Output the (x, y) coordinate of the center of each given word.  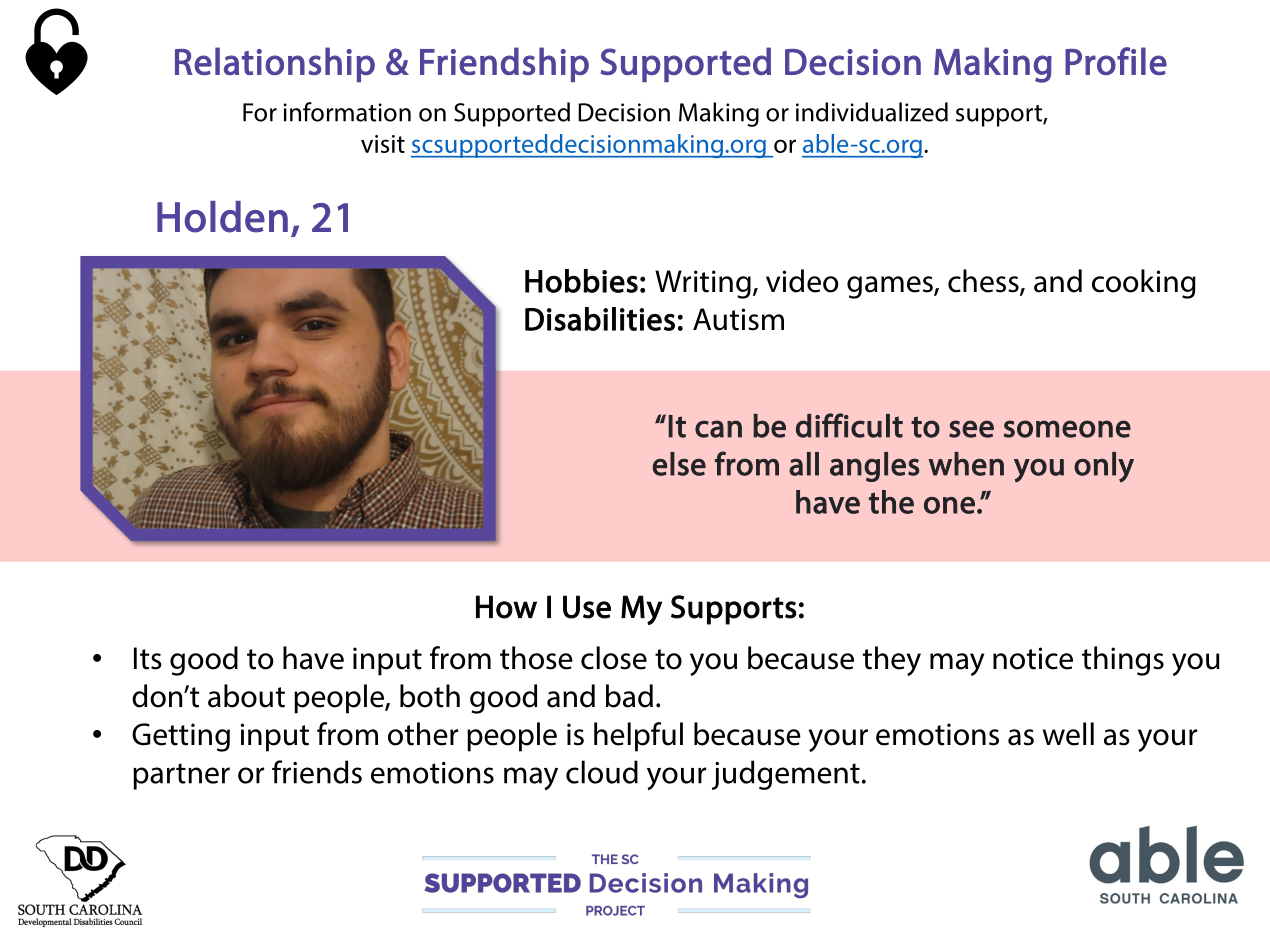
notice (1033, 658)
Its (148, 658)
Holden (222, 217)
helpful (638, 737)
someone (1067, 429)
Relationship (275, 64)
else (679, 464)
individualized (872, 112)
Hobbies (581, 281)
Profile (1116, 61)
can (718, 429)
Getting (181, 737)
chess (984, 282)
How (506, 607)
